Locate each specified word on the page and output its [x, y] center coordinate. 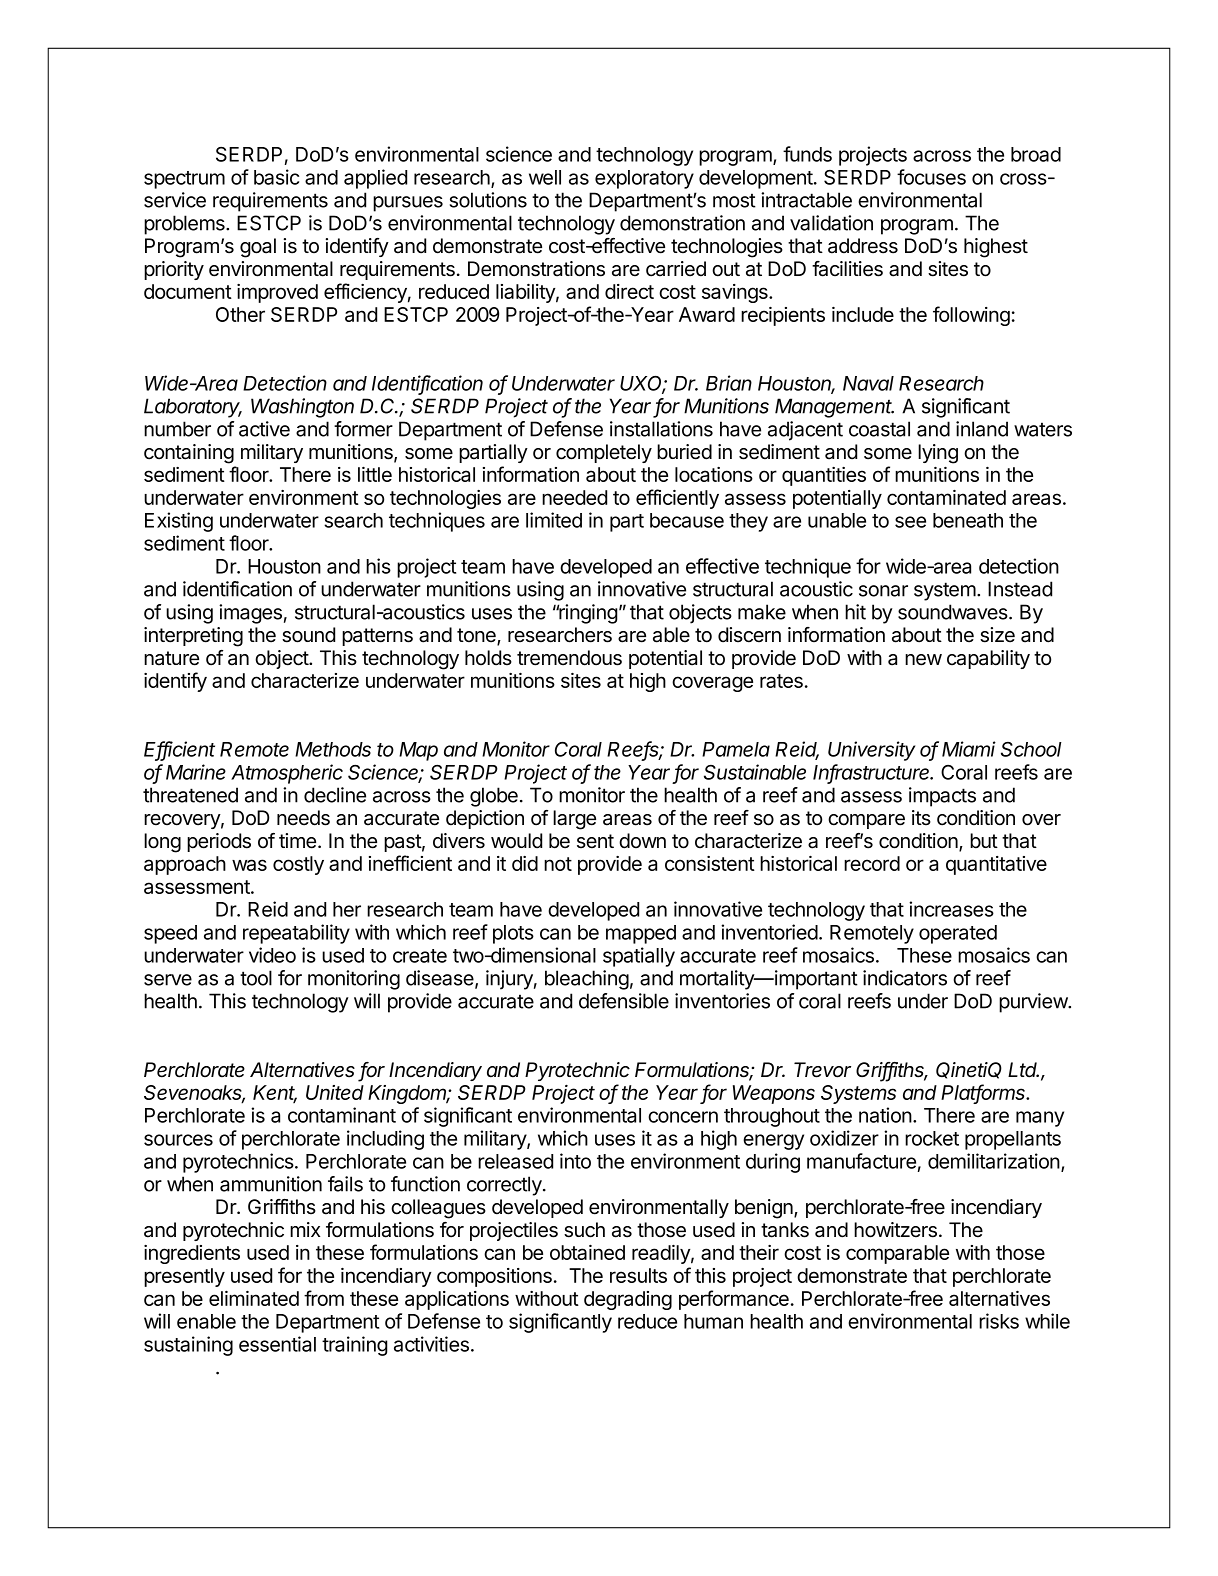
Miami [969, 749]
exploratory [644, 179]
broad [1036, 154]
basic [276, 177]
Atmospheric [287, 774]
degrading [628, 1300]
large [574, 820]
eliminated [254, 1298]
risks [999, 1321]
